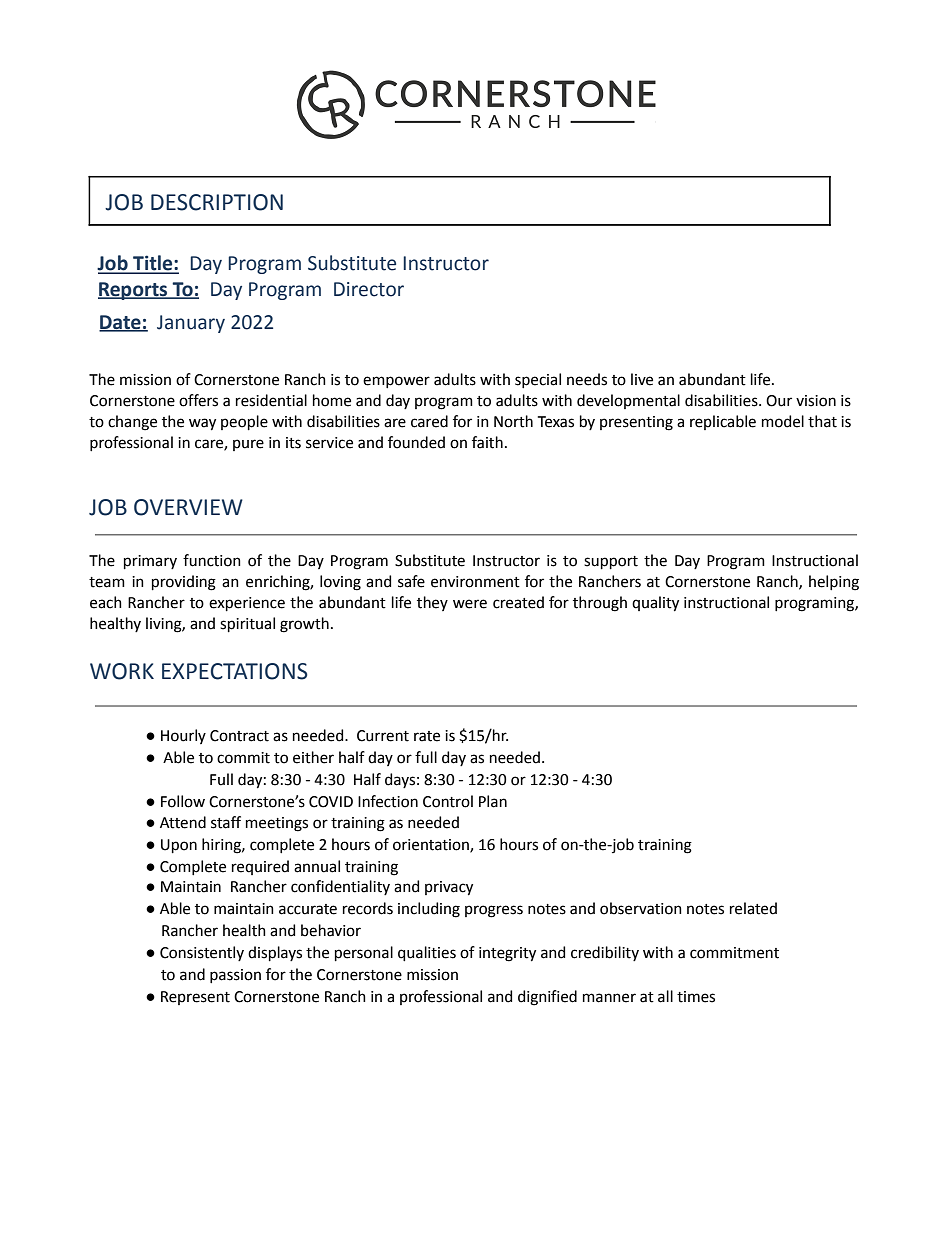  What do you see at coordinates (783, 421) in the screenshot?
I see `model` at bounding box center [783, 421].
